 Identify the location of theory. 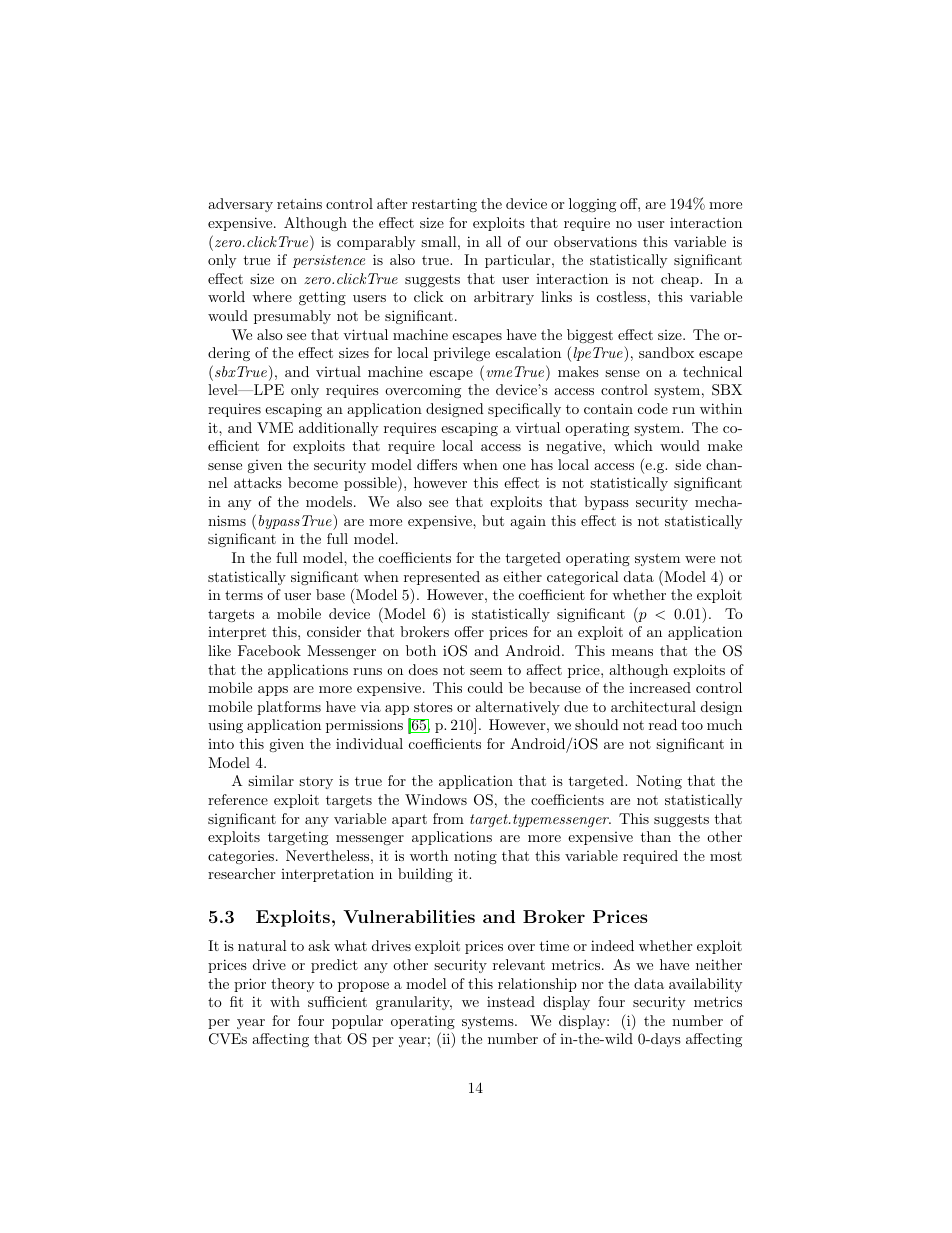
(292, 985).
